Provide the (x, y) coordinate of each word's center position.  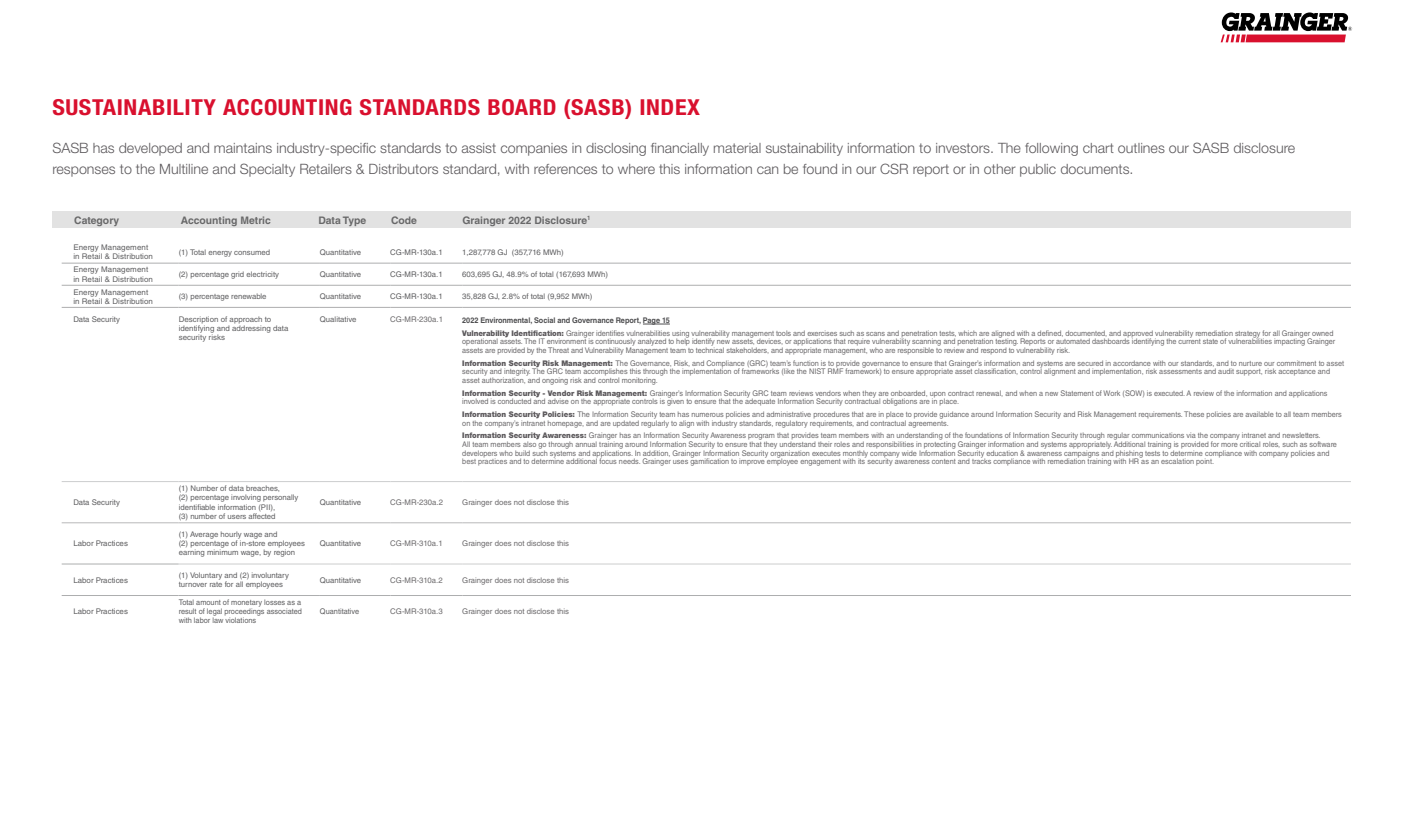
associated (284, 611)
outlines (1141, 148)
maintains (243, 148)
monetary (247, 602)
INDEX (670, 107)
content (944, 461)
